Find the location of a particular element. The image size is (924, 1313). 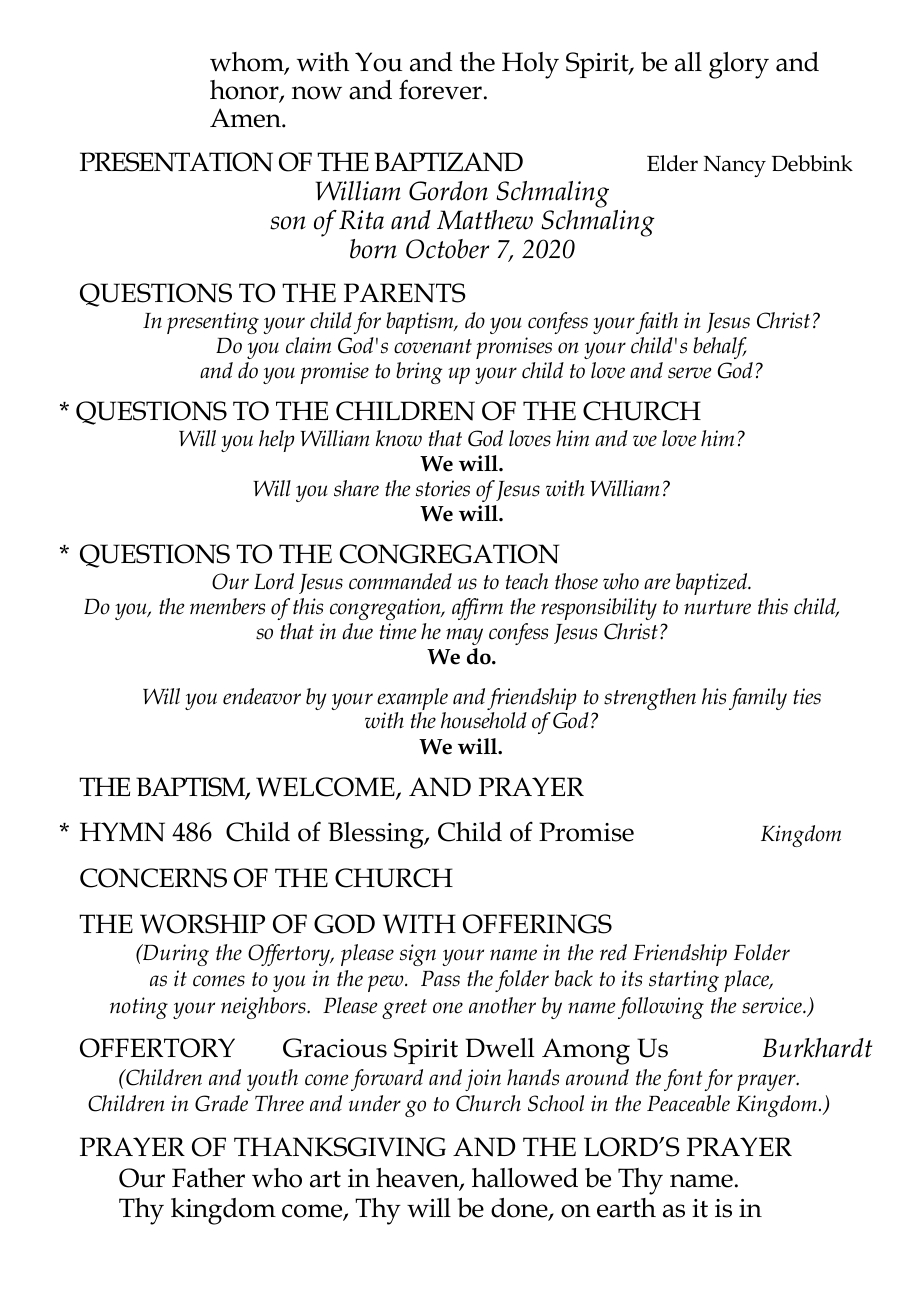

may is located at coordinates (464, 636).
